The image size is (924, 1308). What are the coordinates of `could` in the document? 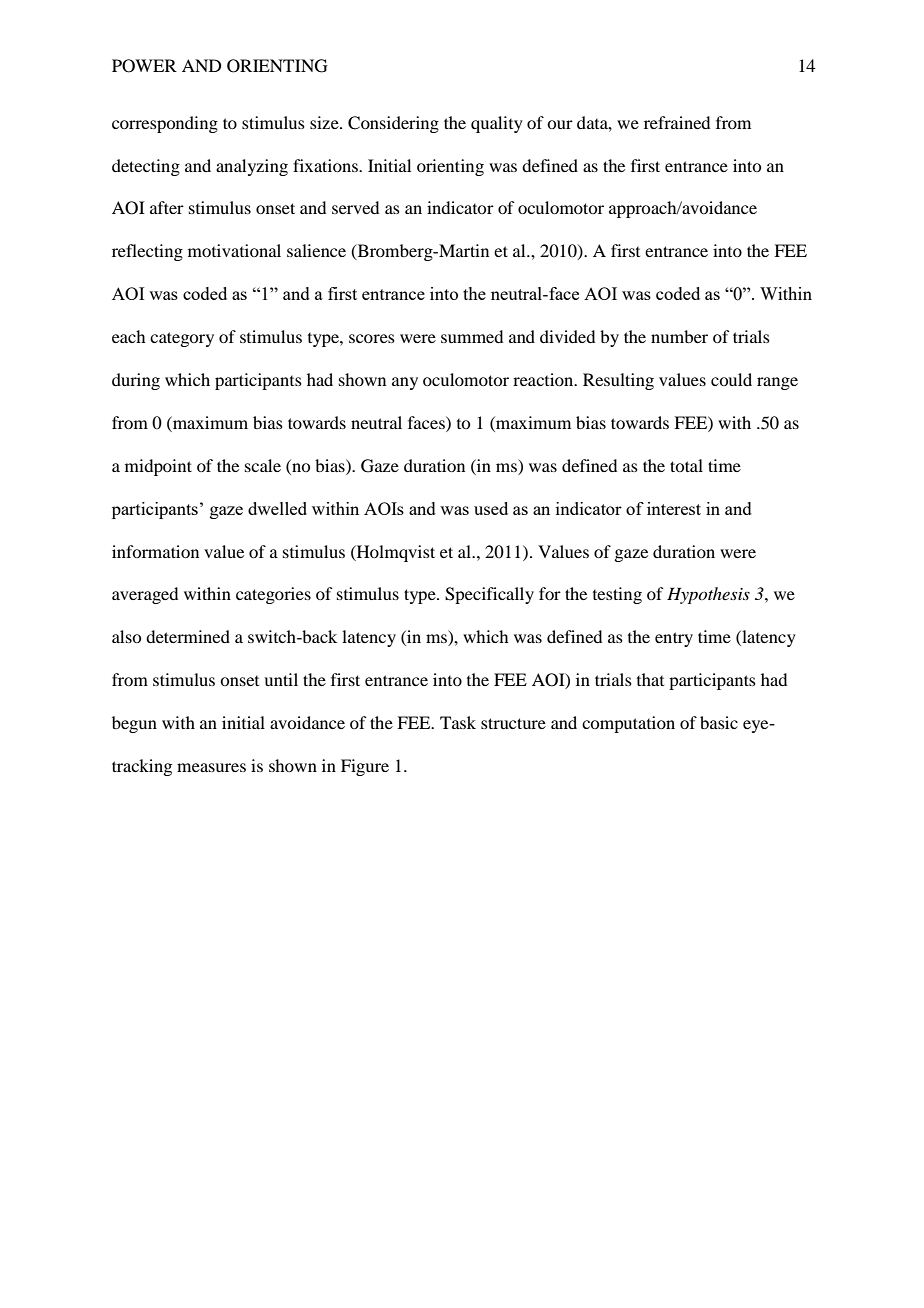 It's located at (731, 379).
